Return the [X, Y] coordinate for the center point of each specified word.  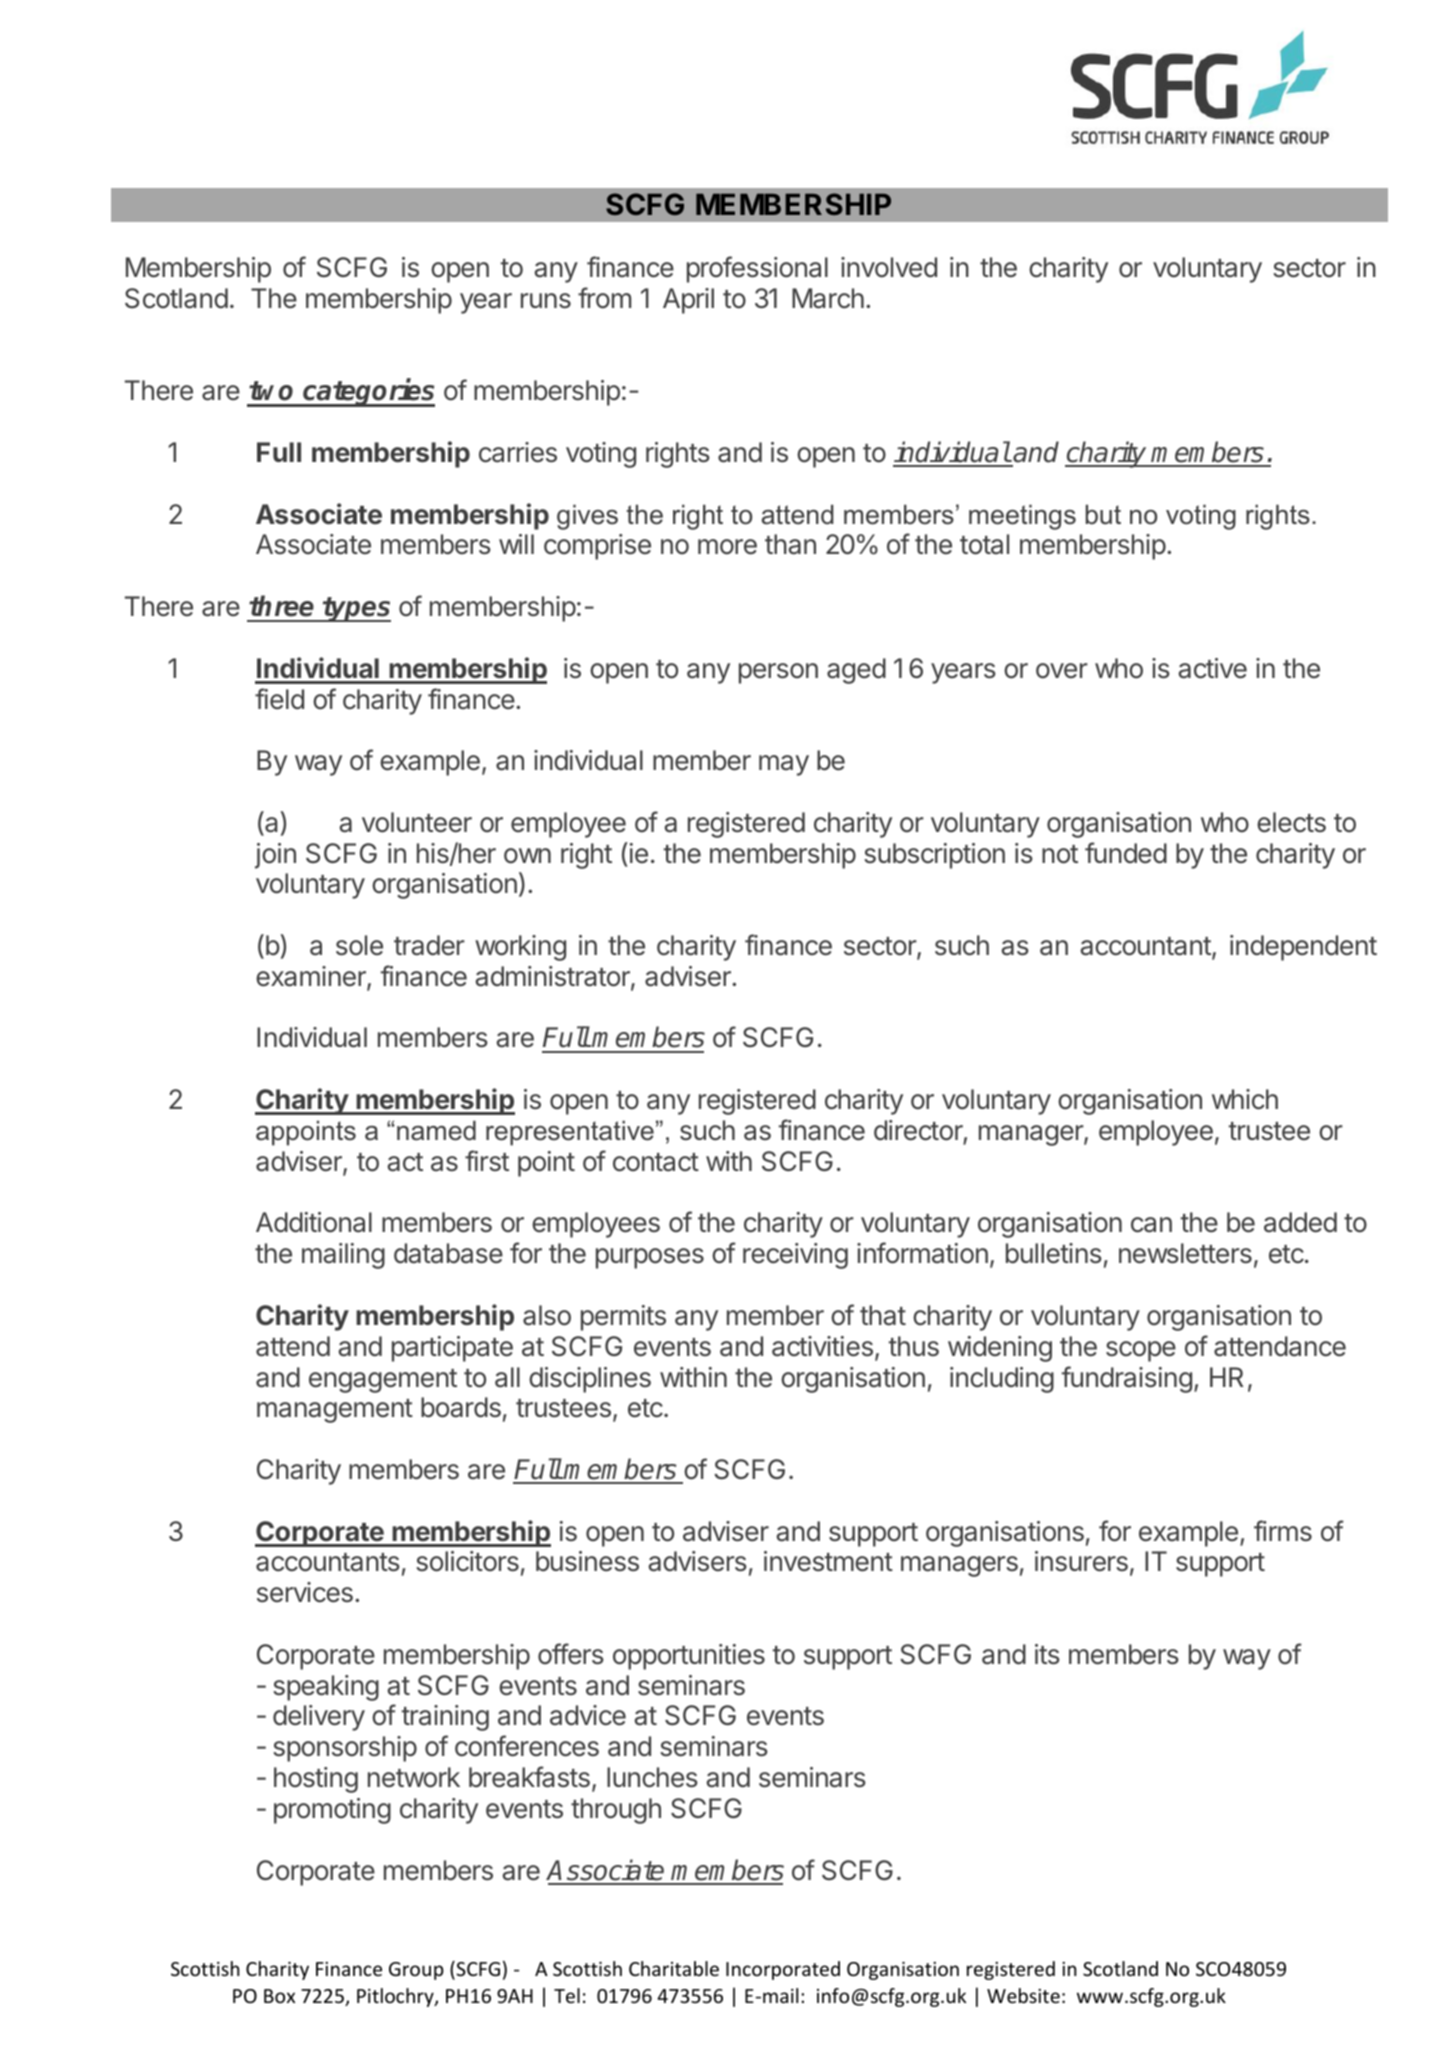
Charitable [674, 1968]
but [1103, 514]
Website [1023, 1995]
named [436, 1130]
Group [416, 1971]
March [828, 298]
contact [656, 1162]
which [1245, 1099]
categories [368, 393]
